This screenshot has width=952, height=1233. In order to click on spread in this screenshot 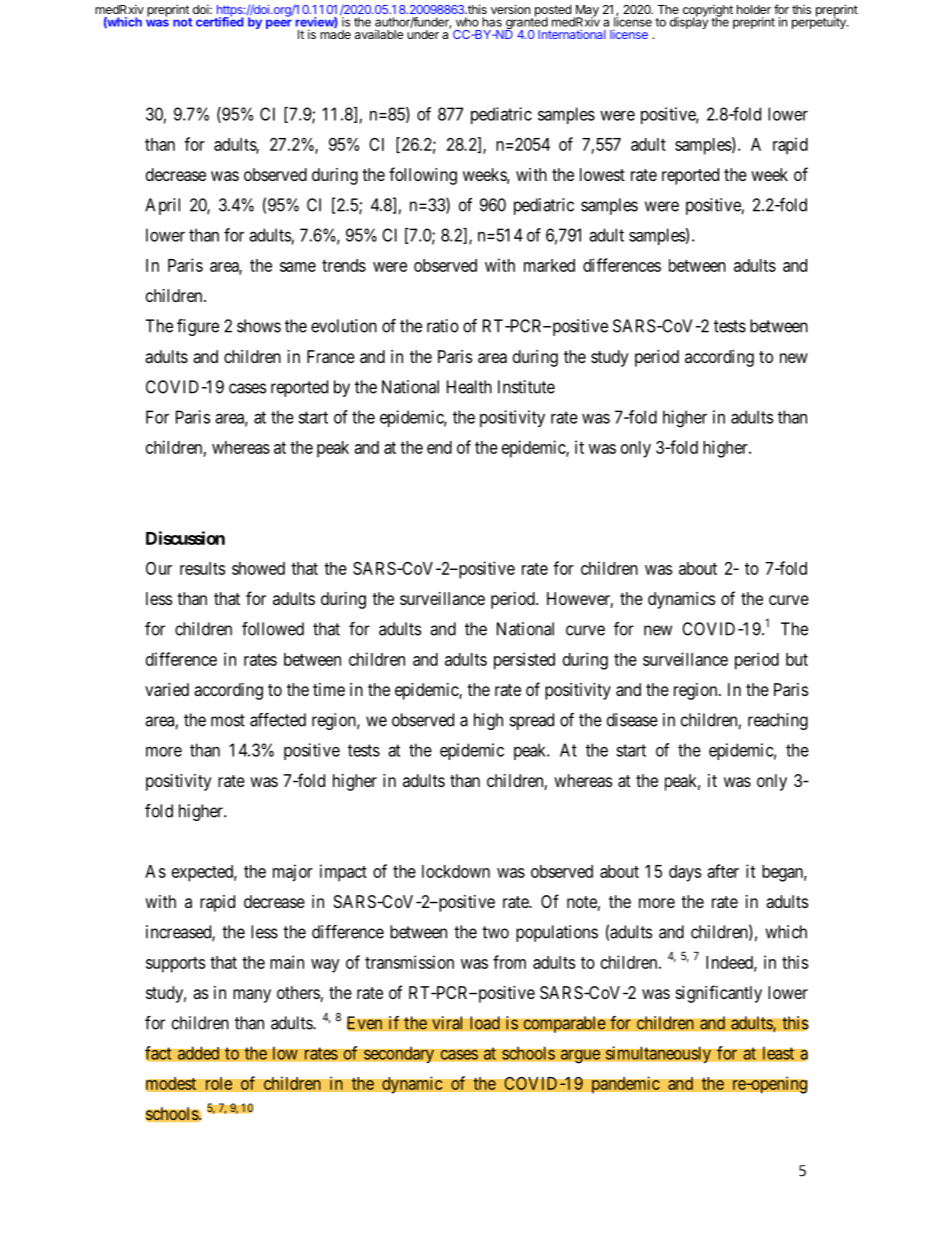, I will do `click(531, 721)`.
